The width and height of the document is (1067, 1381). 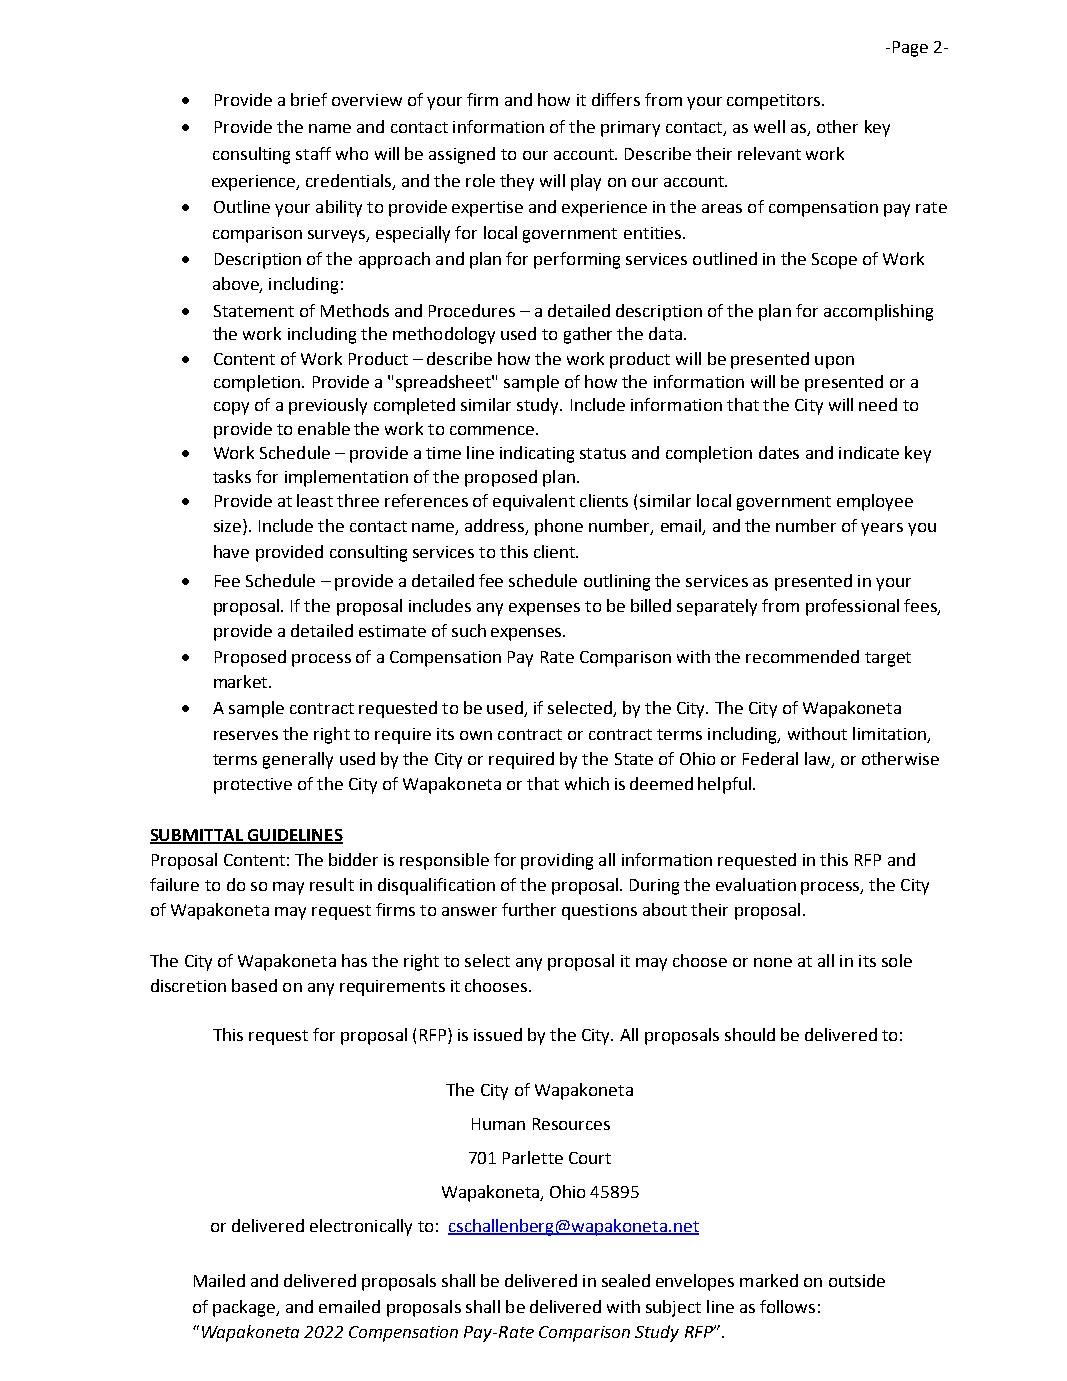 I want to click on upon, so click(x=834, y=362).
